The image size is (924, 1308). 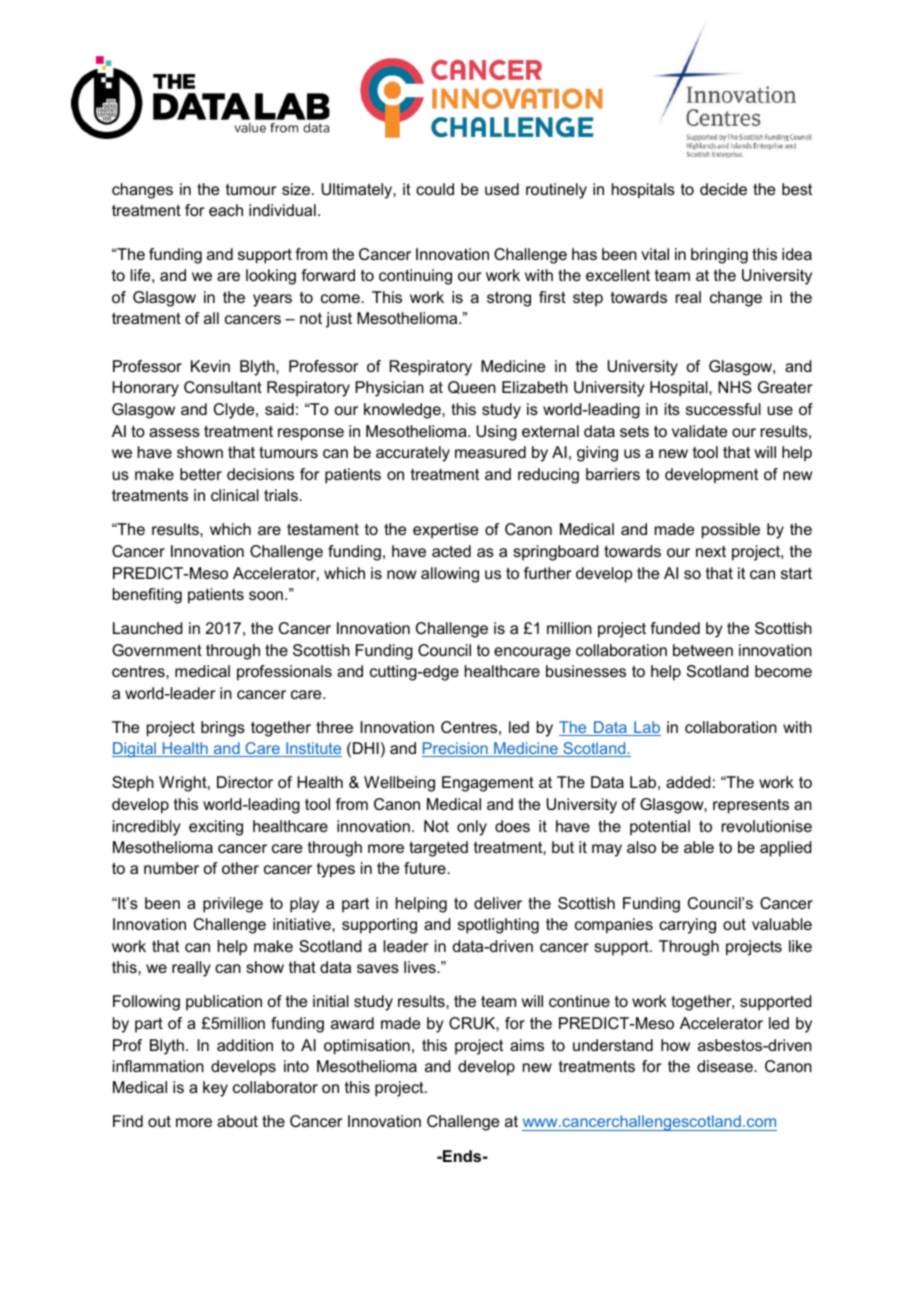 What do you see at coordinates (703, 650) in the screenshot?
I see `between` at bounding box center [703, 650].
